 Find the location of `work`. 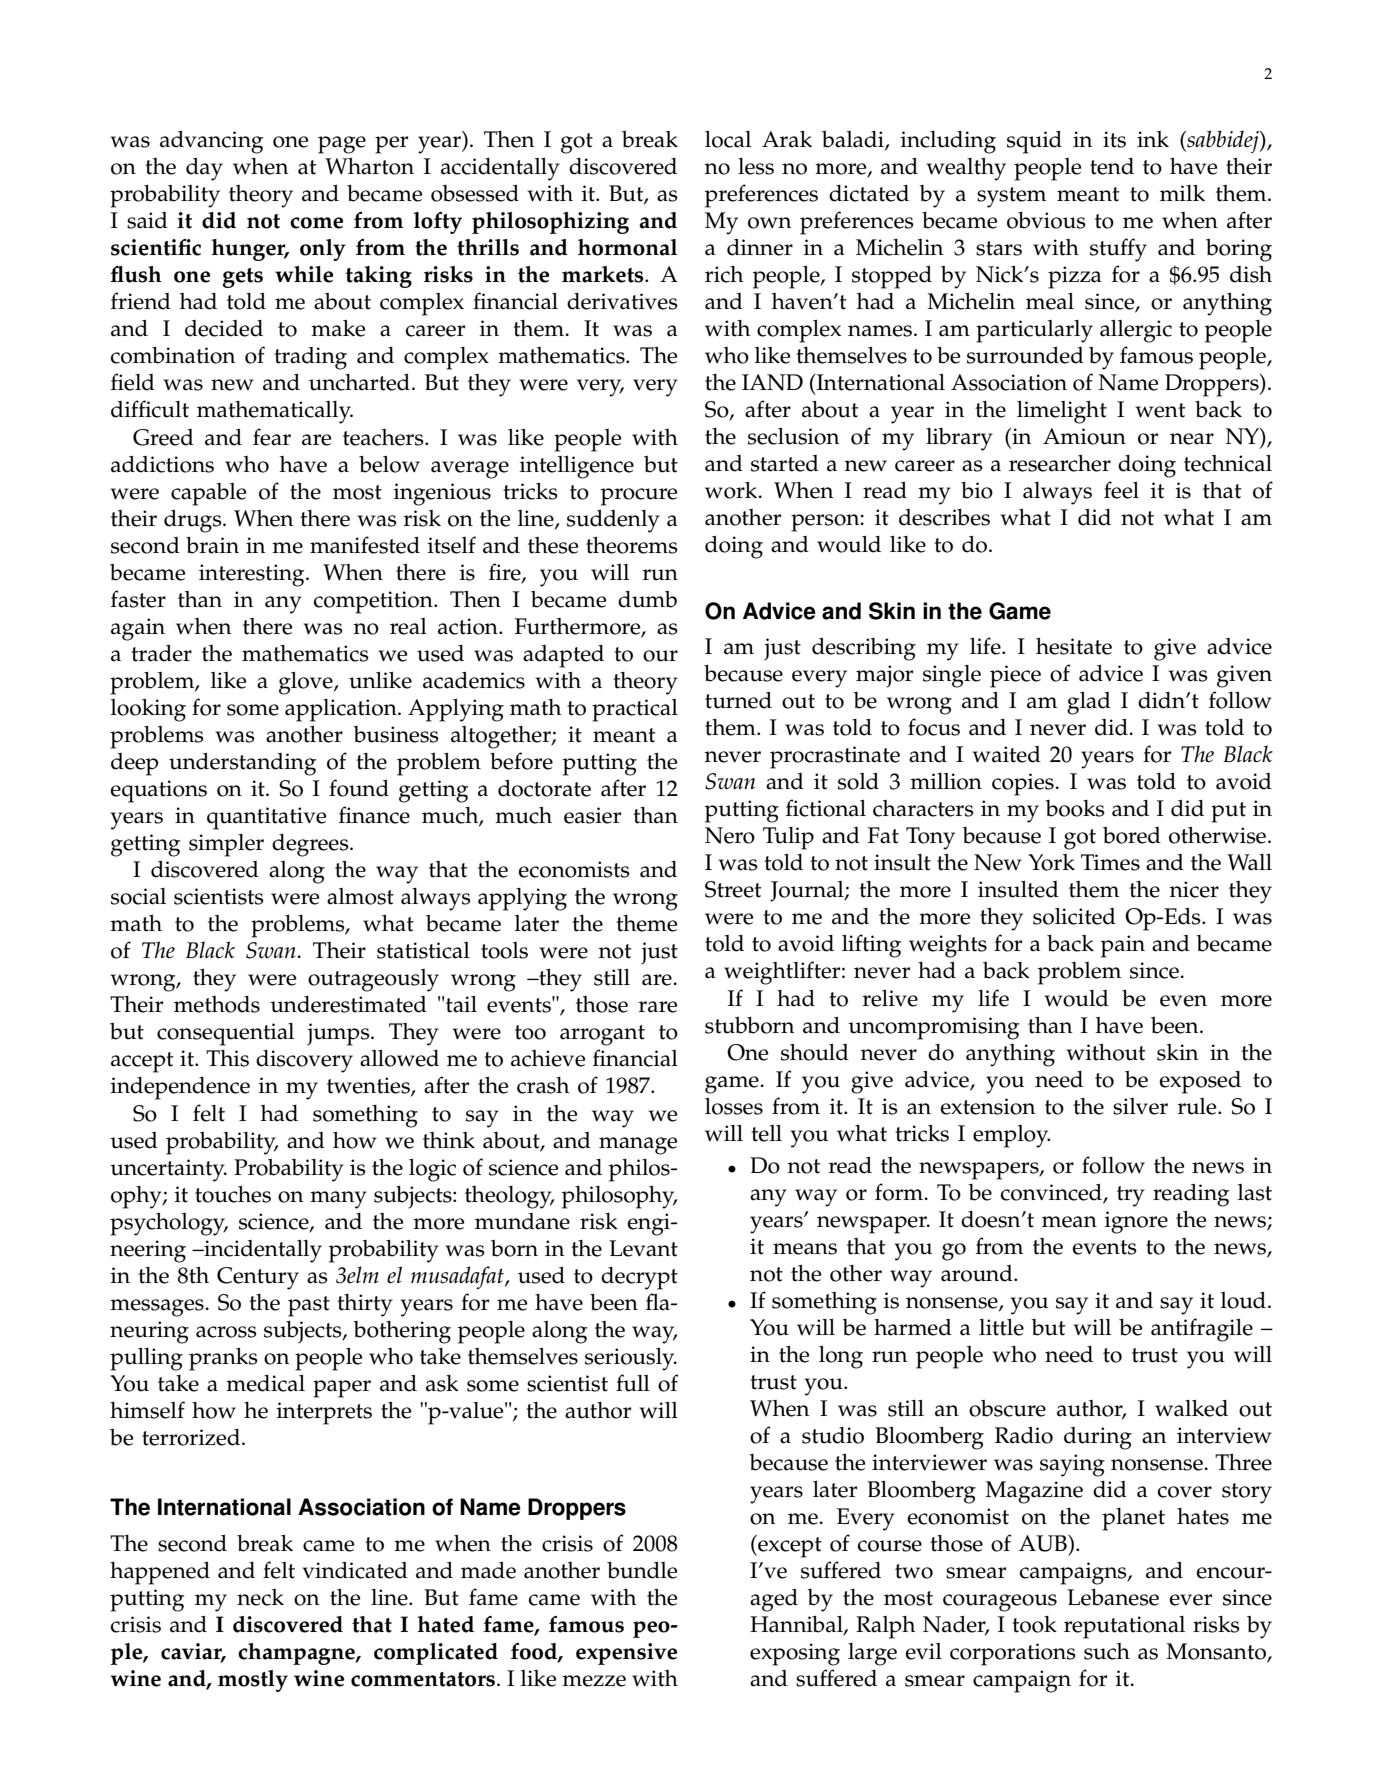

work is located at coordinates (732, 490).
